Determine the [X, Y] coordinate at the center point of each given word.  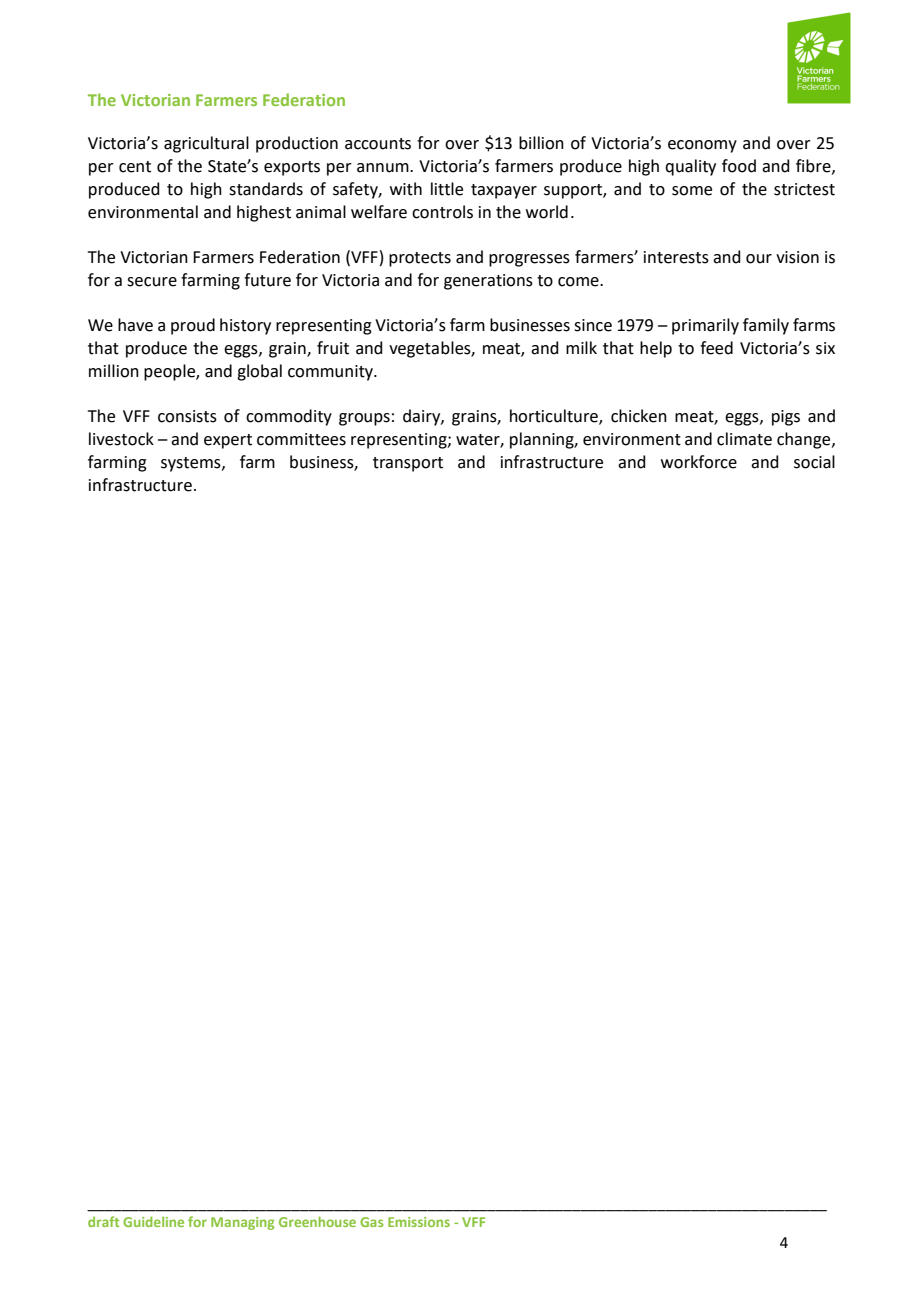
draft [103, 1221]
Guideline [153, 1221]
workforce [699, 462]
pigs [786, 418]
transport [408, 464]
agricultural [206, 144]
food [739, 166]
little [447, 189]
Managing [242, 1223]
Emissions [419, 1222]
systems [192, 464]
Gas [371, 1222]
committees [301, 439]
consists [187, 416]
